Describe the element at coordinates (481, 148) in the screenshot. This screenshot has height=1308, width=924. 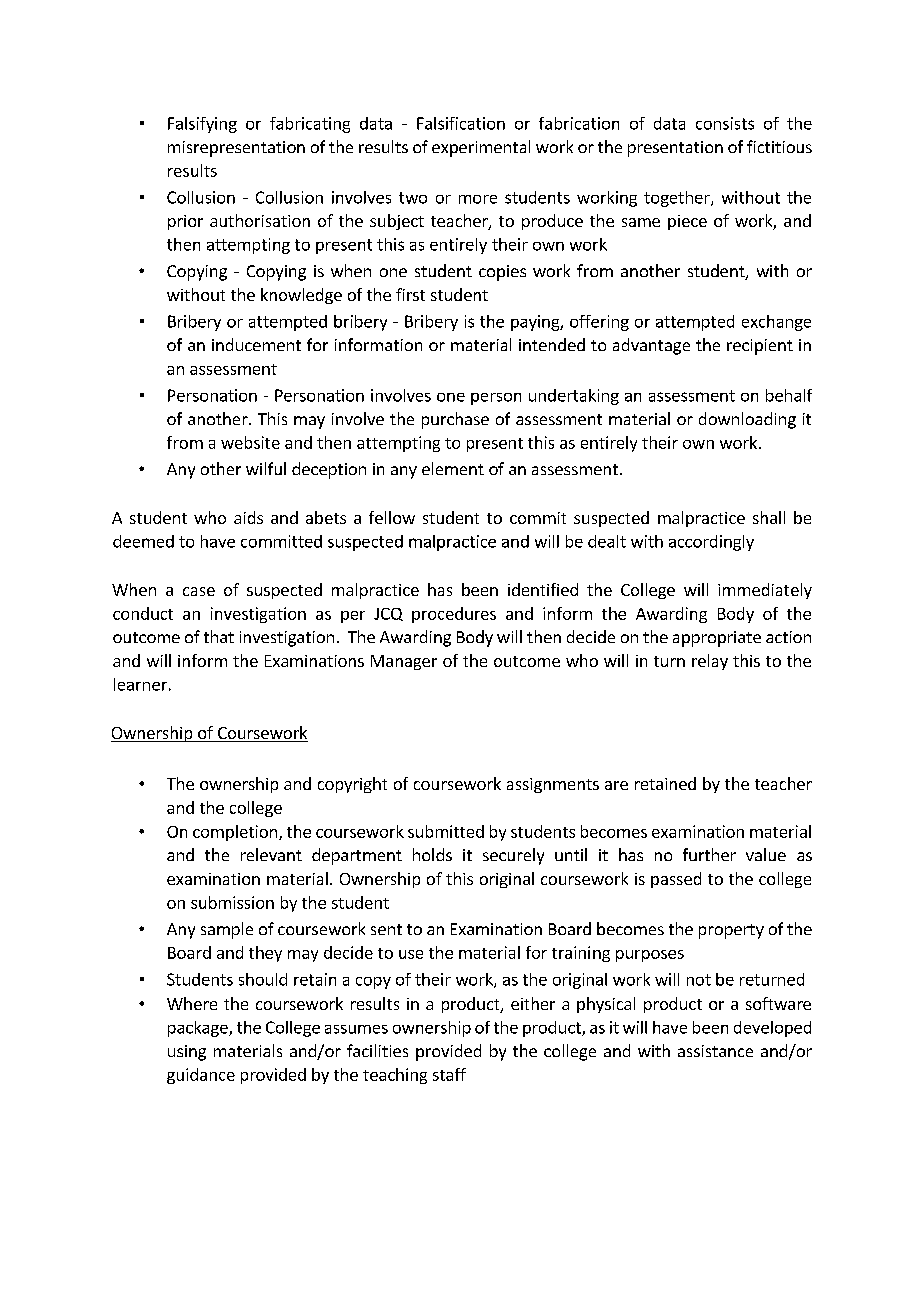
I see `experimental` at that location.
